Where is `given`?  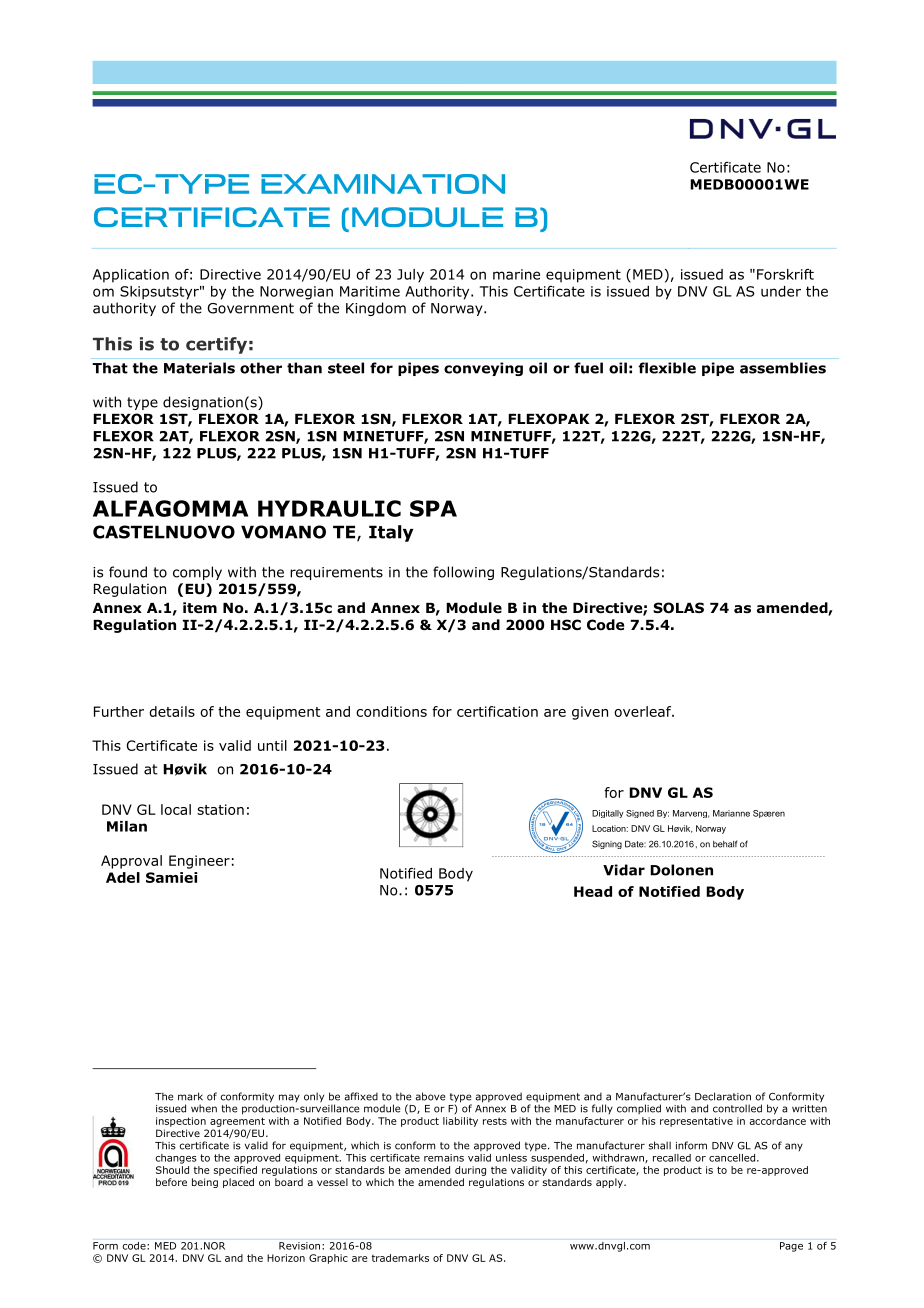 given is located at coordinates (590, 713).
